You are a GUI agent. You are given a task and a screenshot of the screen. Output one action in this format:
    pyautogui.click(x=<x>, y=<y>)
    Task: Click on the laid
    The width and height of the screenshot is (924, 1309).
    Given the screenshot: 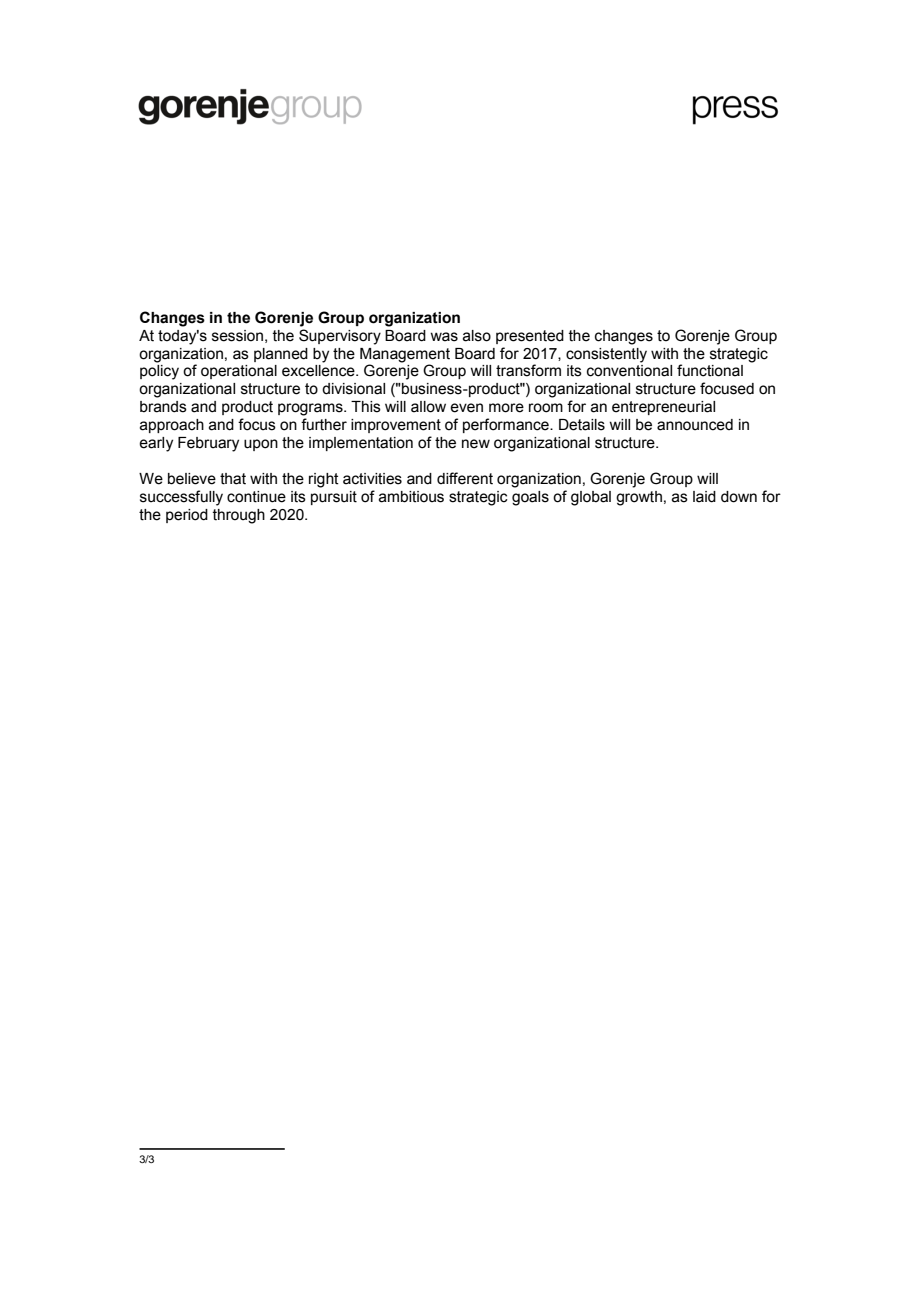 What is the action you would take?
    pyautogui.click(x=704, y=497)
